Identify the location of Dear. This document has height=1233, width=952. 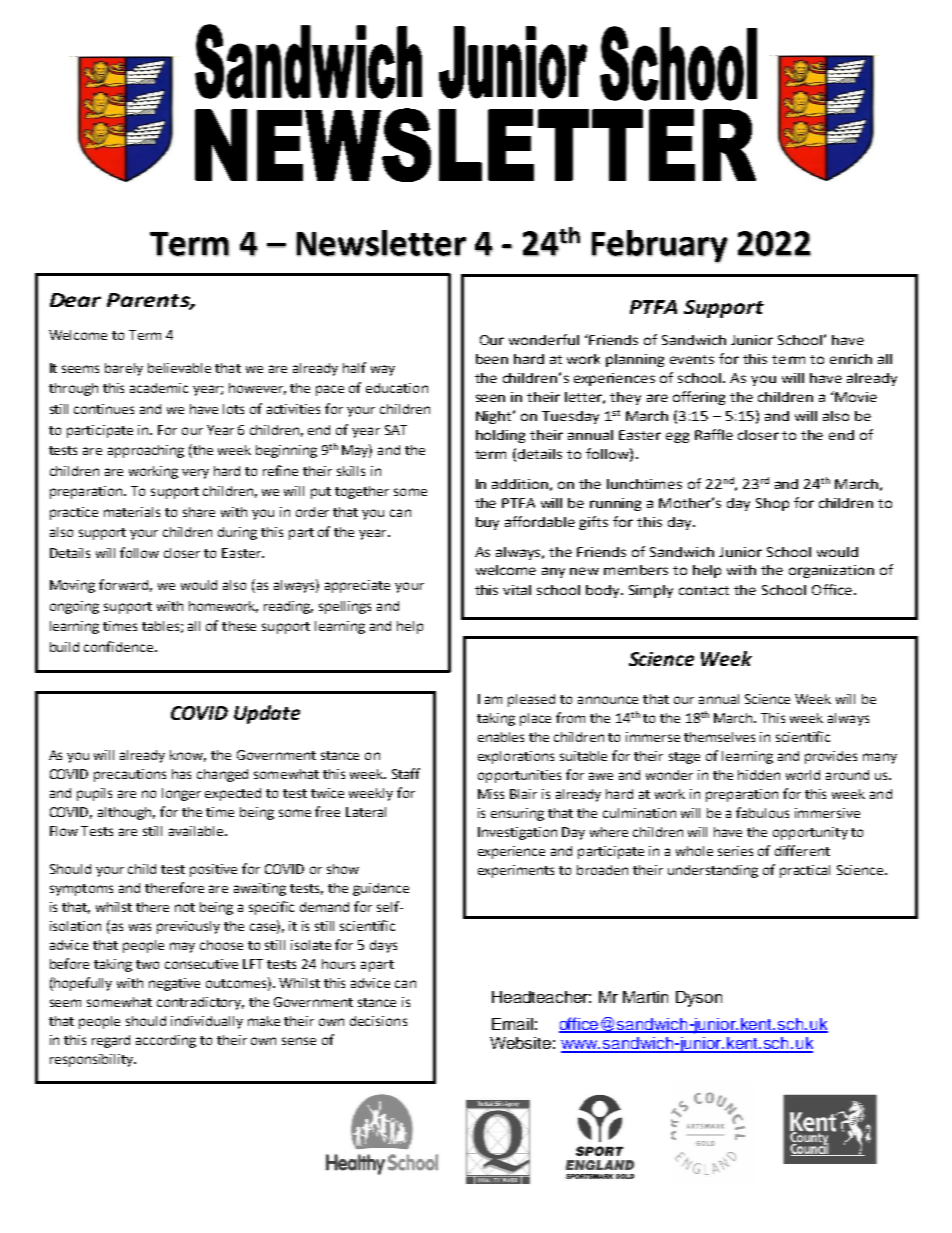
(75, 300).
